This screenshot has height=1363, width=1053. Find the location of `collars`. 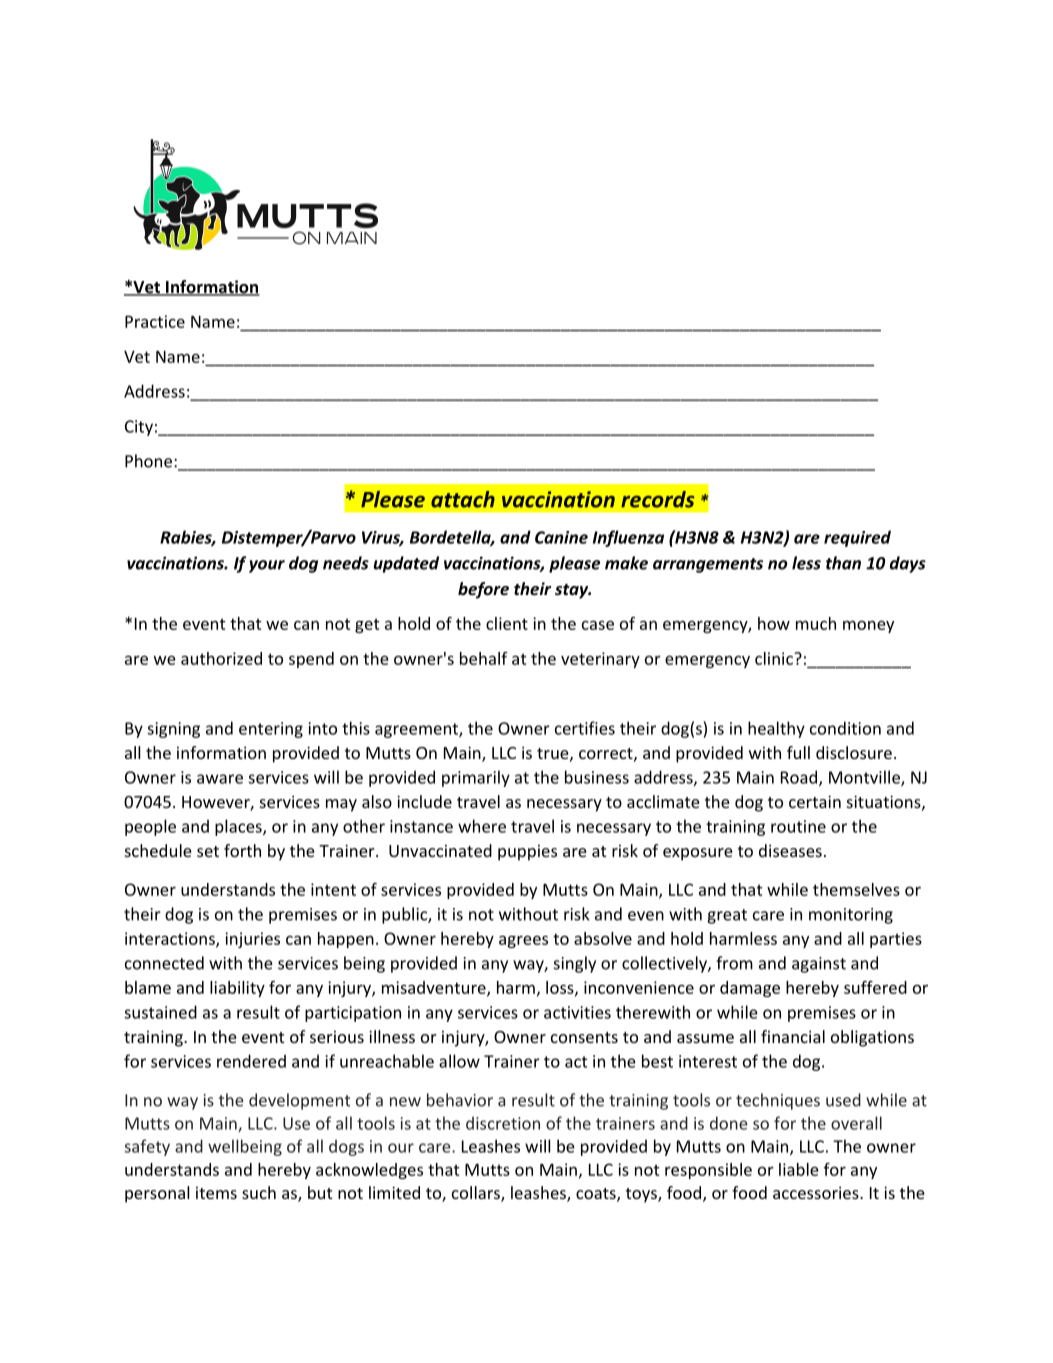

collars is located at coordinates (477, 1194).
